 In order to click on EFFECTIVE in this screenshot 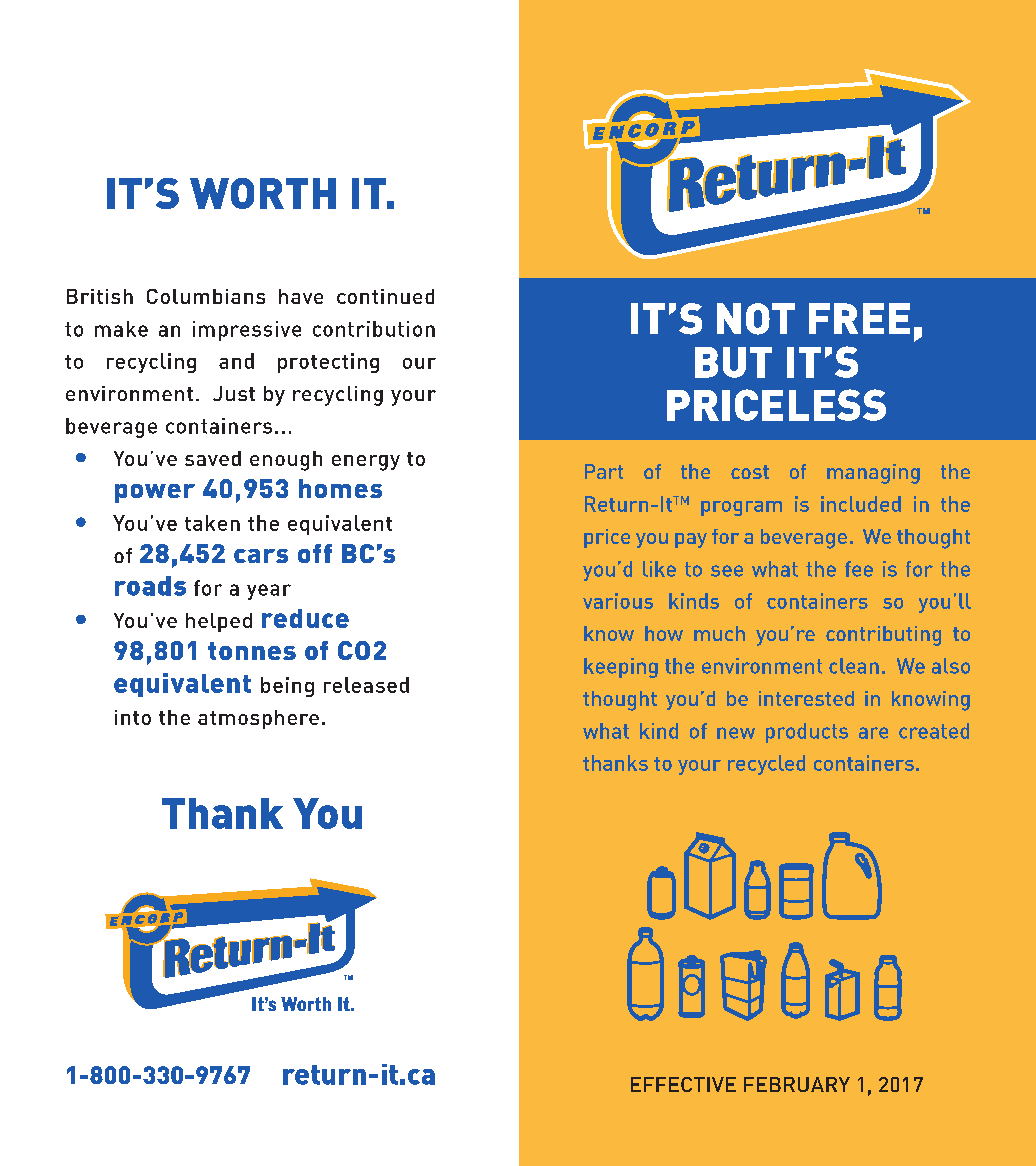, I will do `click(683, 1084)`.
